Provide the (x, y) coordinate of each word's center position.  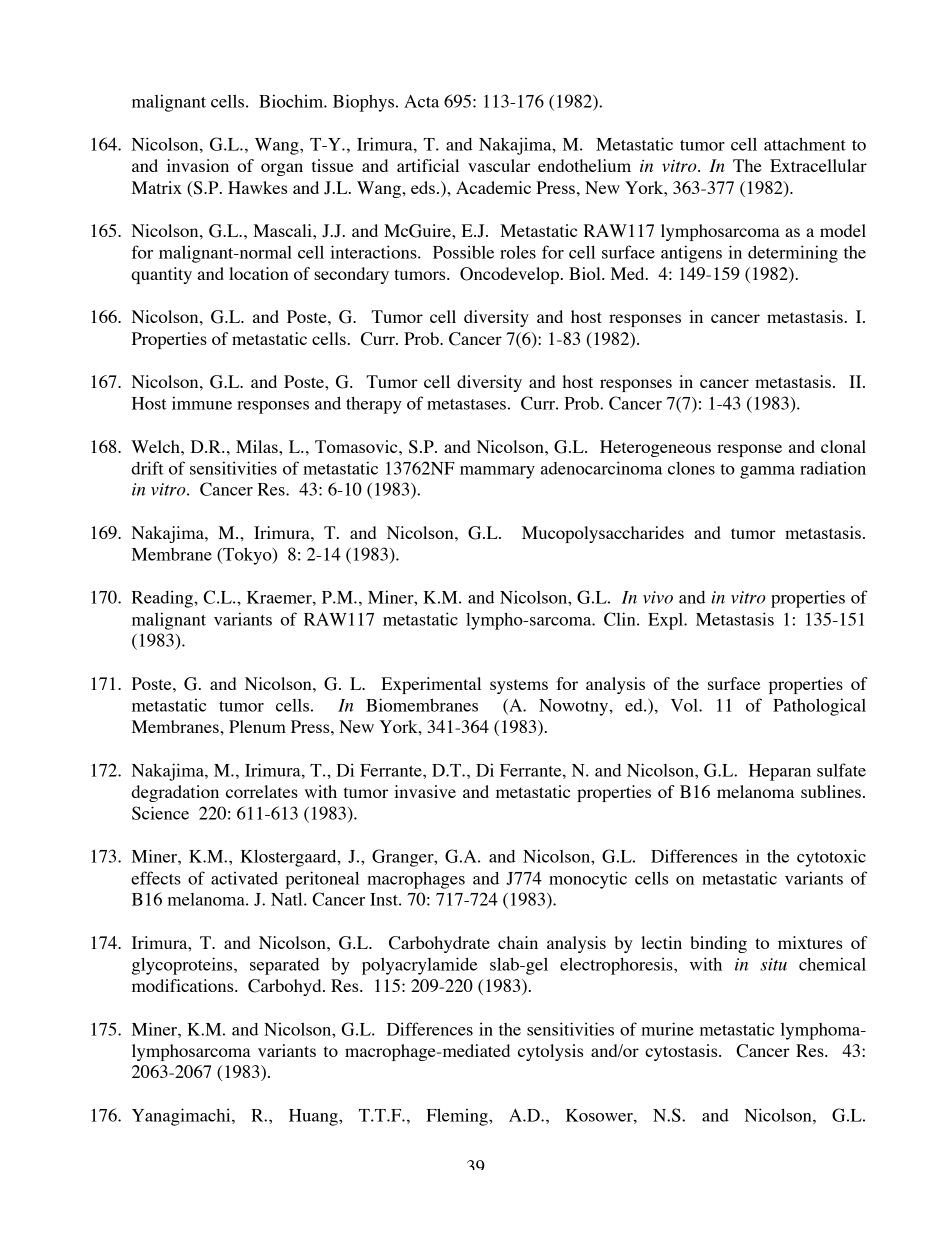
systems (519, 686)
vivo (658, 597)
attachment (805, 144)
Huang (314, 1117)
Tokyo (247, 556)
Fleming (458, 1117)
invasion (198, 165)
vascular (499, 165)
